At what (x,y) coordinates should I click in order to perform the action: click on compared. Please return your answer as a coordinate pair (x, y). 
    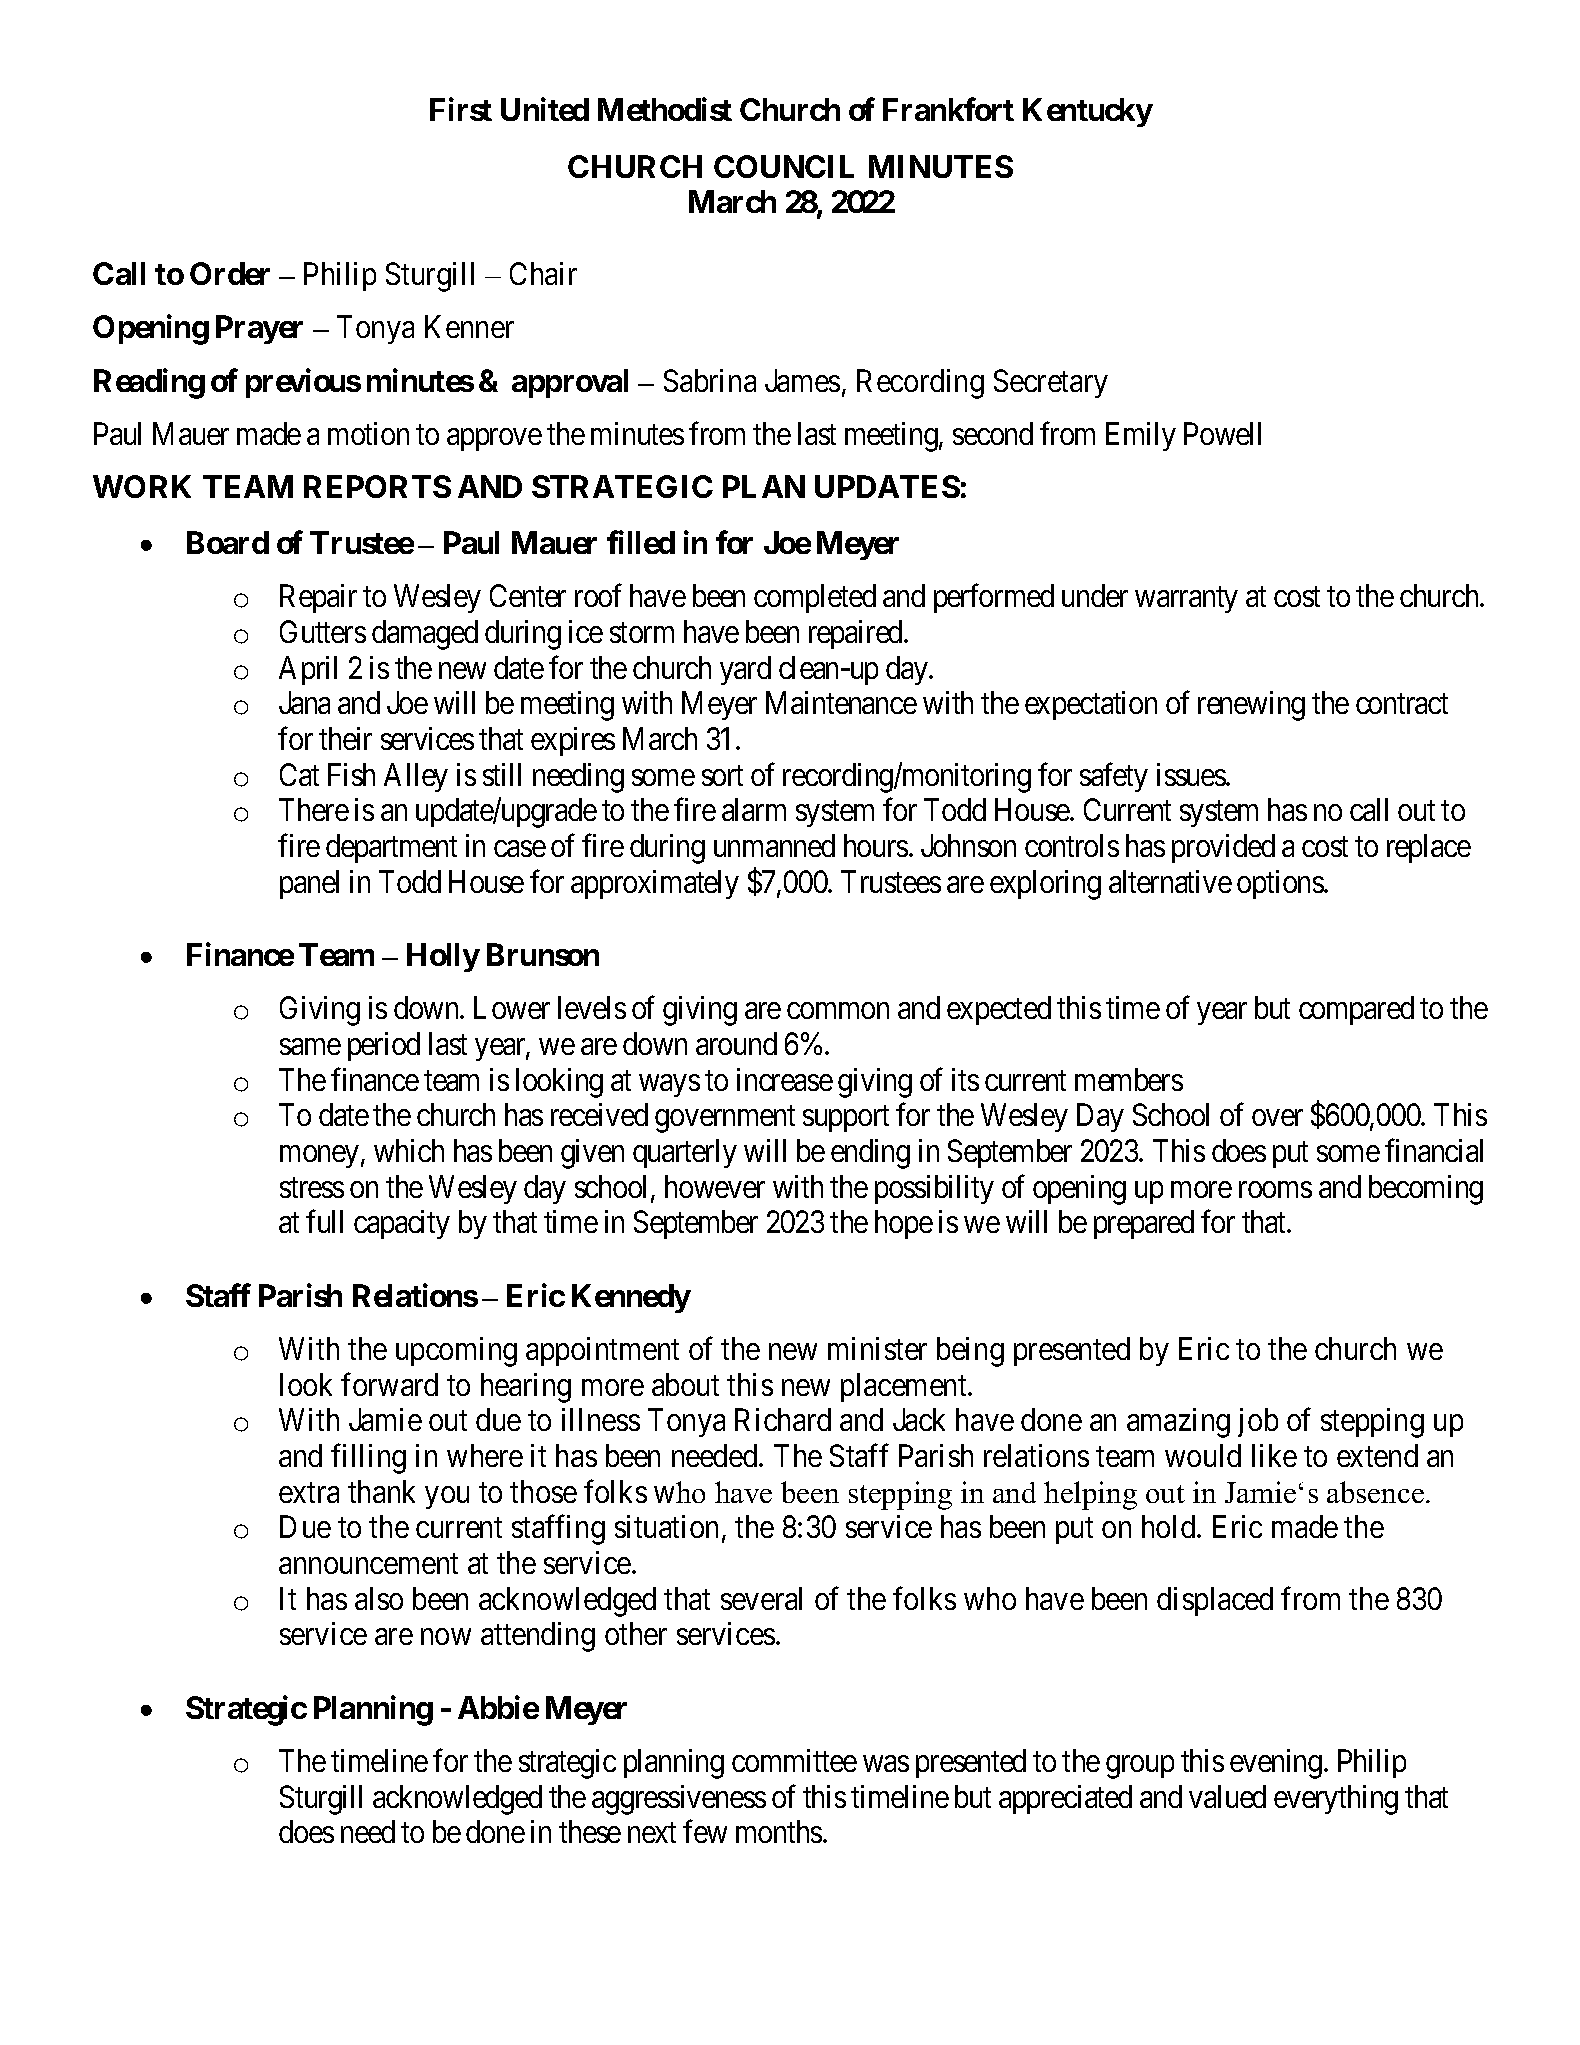
    Looking at the image, I should click on (1356, 1010).
